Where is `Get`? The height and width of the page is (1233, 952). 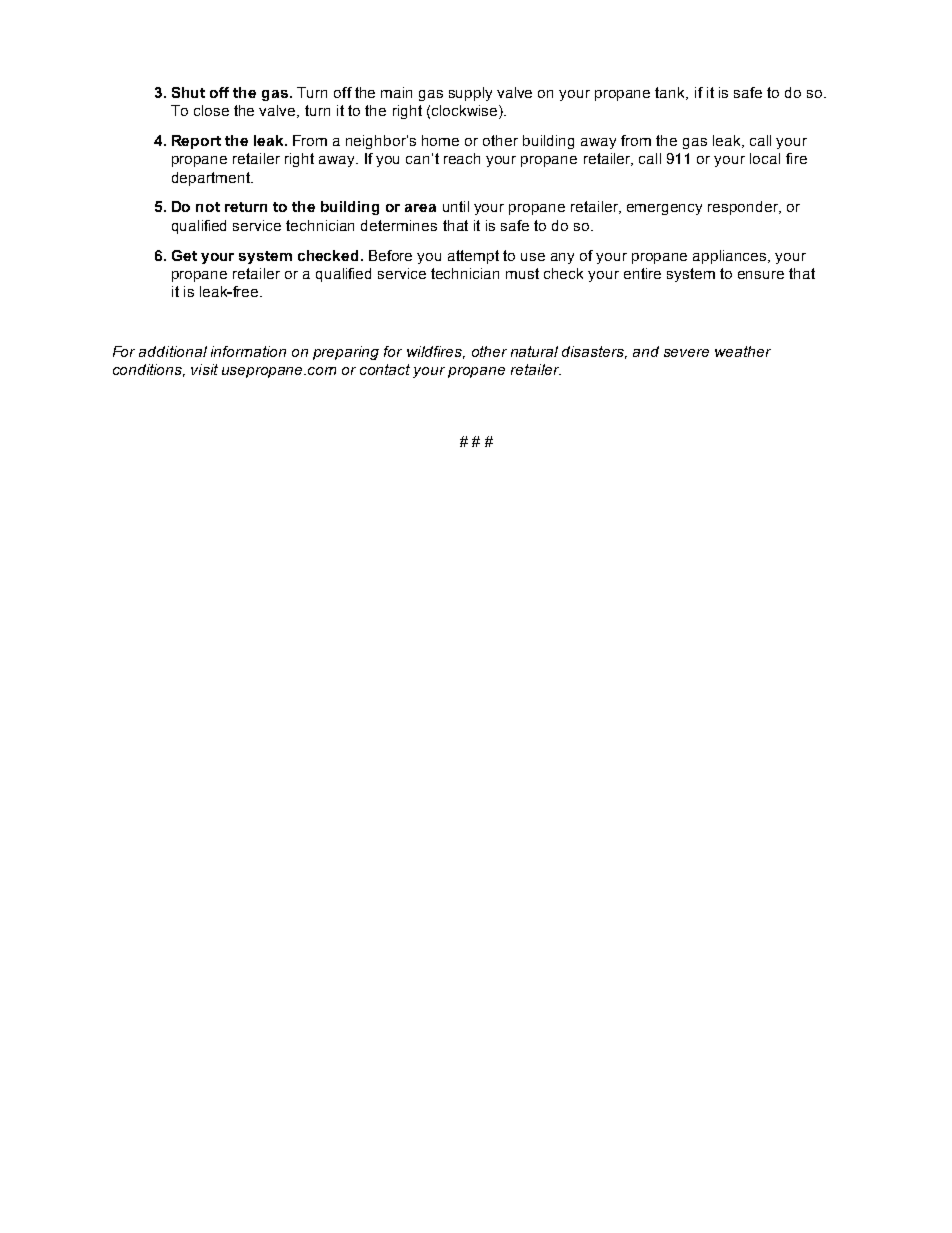 Get is located at coordinates (184, 255).
